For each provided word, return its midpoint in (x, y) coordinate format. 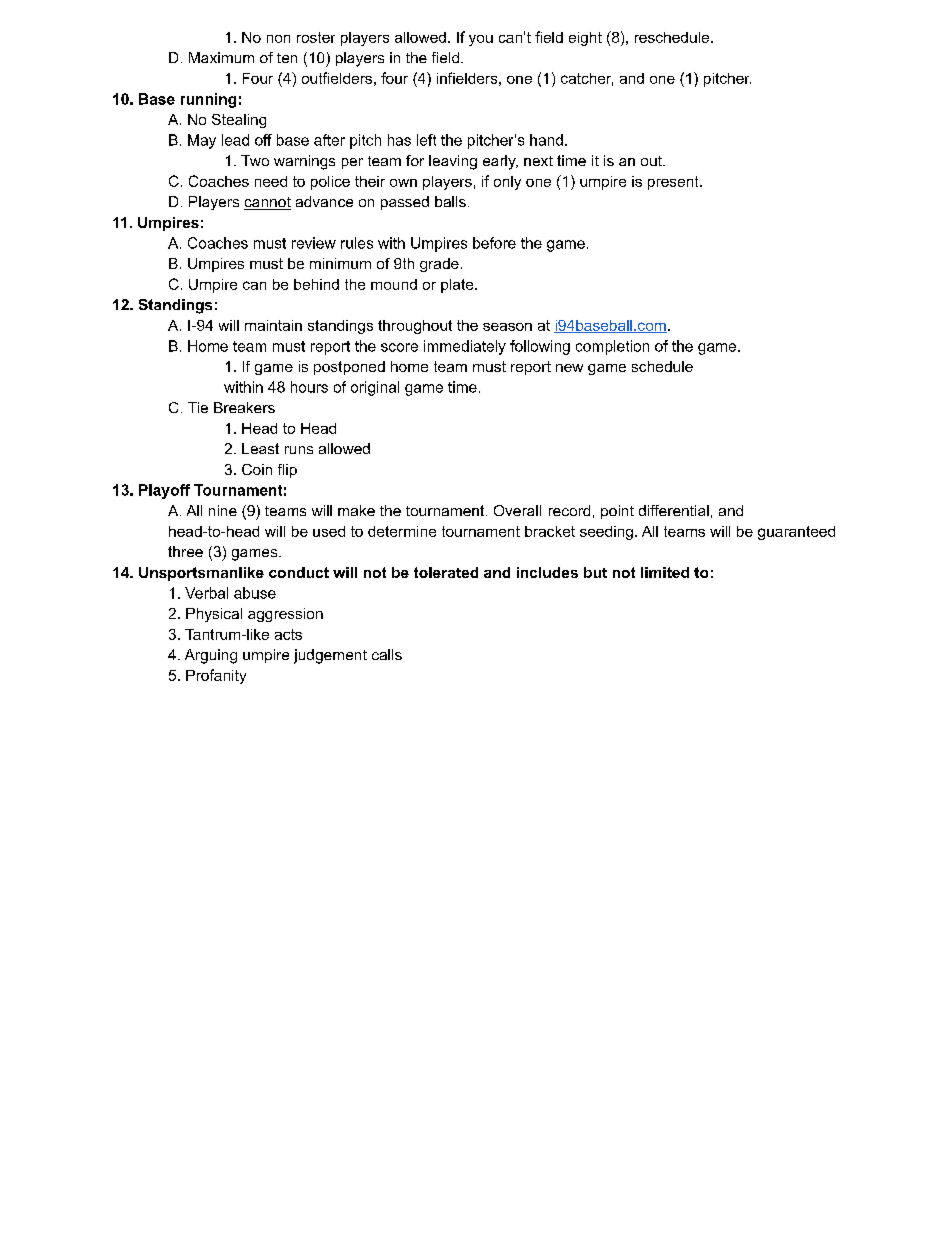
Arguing (211, 656)
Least (260, 448)
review (314, 243)
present (674, 183)
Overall (517, 510)
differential (674, 510)
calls (387, 654)
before (494, 243)
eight (585, 39)
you (481, 40)
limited (665, 572)
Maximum (221, 57)
